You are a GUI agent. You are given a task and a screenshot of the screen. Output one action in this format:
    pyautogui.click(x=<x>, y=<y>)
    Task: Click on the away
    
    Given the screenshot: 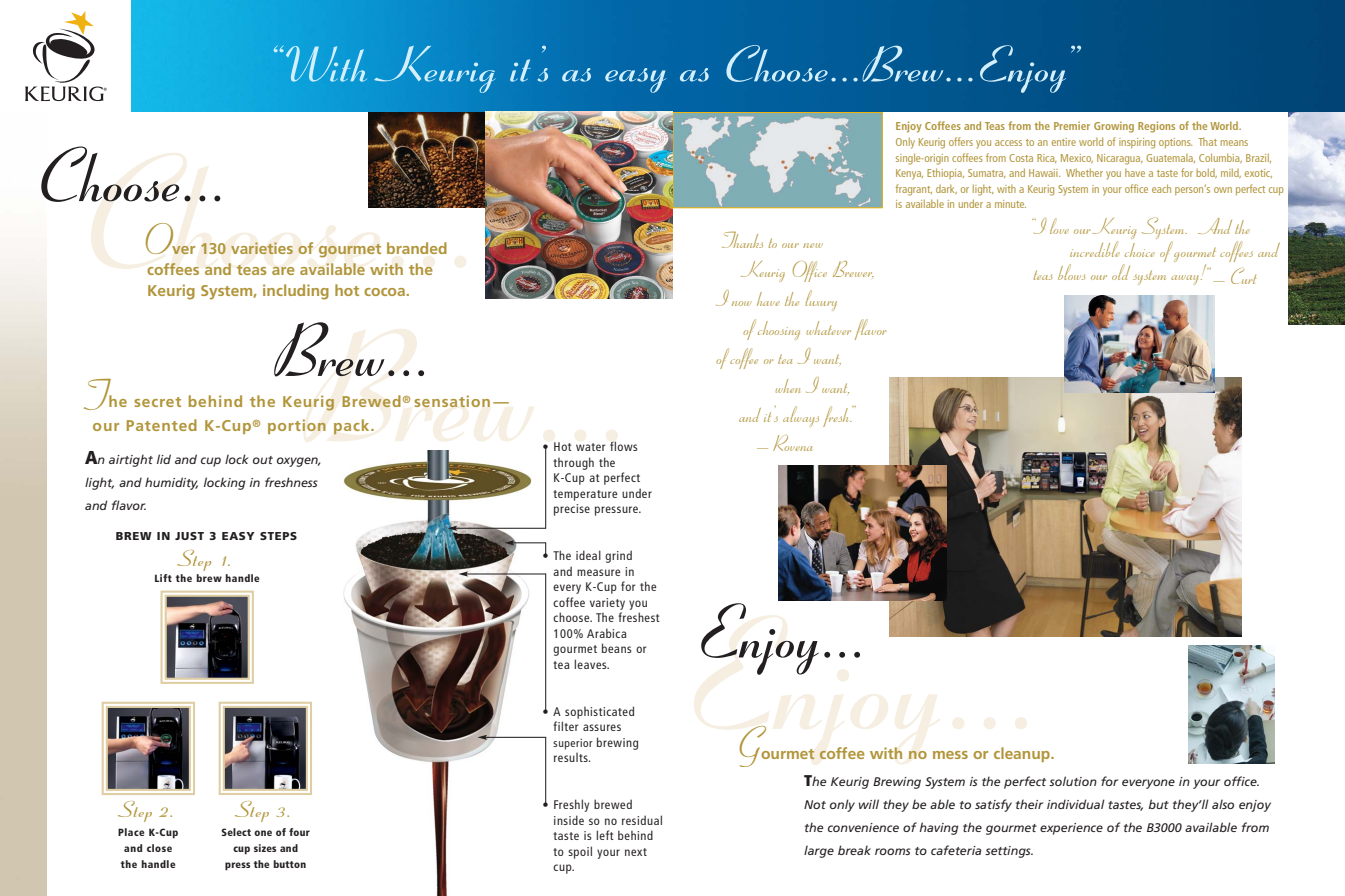 What is the action you would take?
    pyautogui.click(x=1185, y=279)
